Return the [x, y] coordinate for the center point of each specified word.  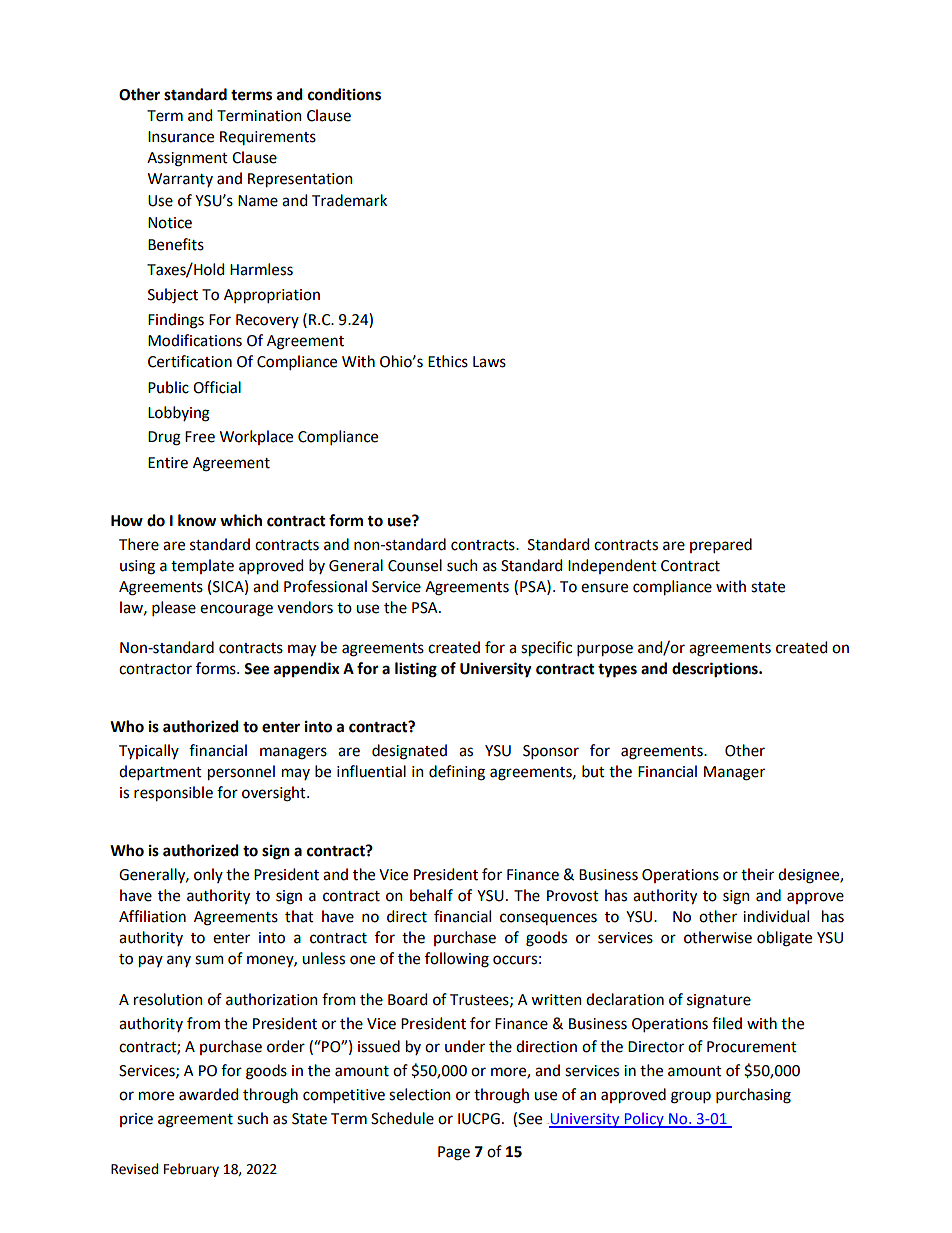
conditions [344, 94]
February [191, 1170]
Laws [489, 362]
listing [416, 670]
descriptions [716, 670]
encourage [236, 610]
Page [454, 1153]
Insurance [181, 137]
